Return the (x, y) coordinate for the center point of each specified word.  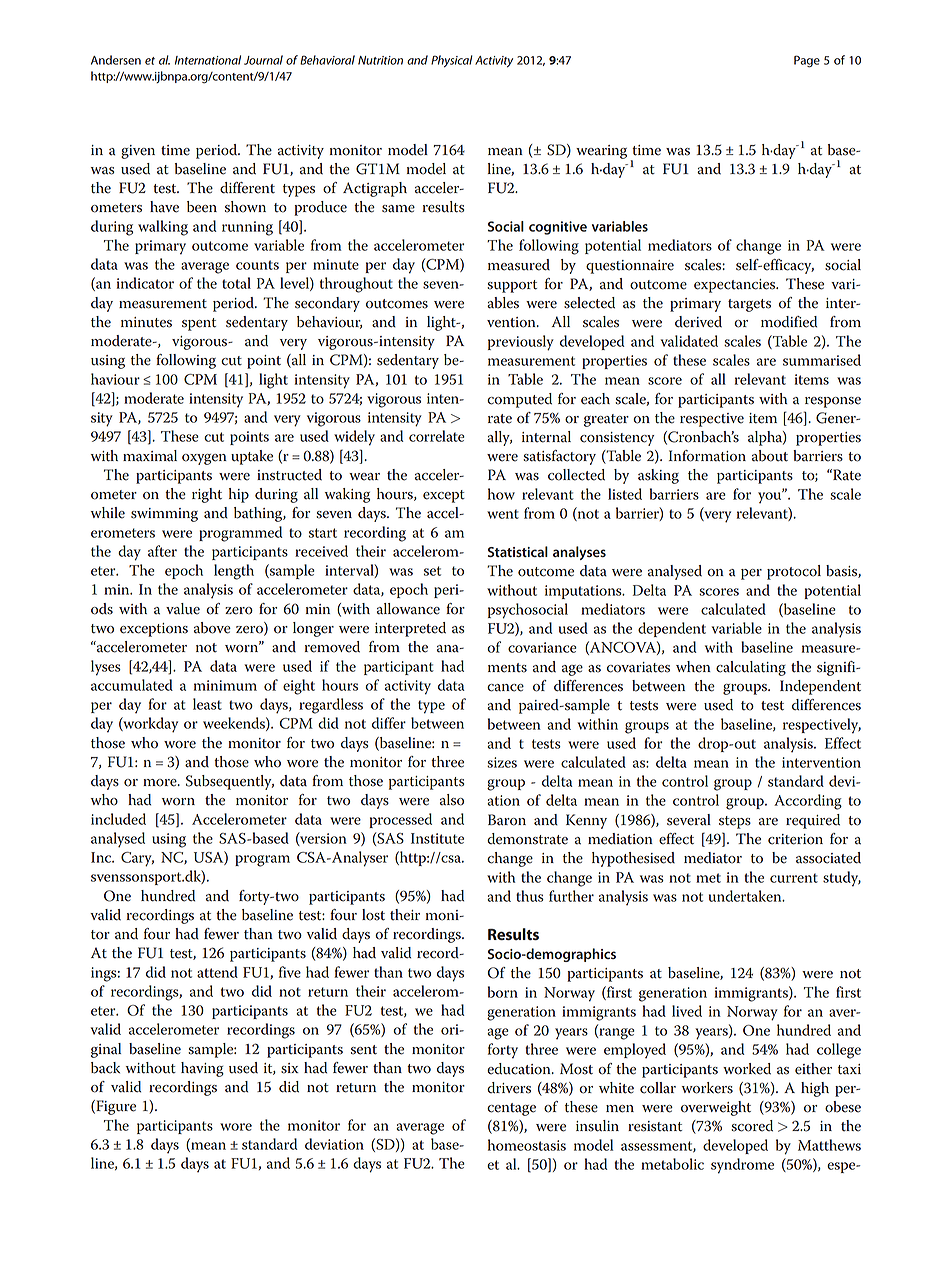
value (183, 609)
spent (199, 324)
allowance (408, 609)
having (202, 1069)
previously (521, 343)
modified (789, 322)
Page (807, 61)
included (118, 819)
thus (530, 896)
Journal (263, 60)
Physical (452, 61)
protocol (794, 572)
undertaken (746, 896)
